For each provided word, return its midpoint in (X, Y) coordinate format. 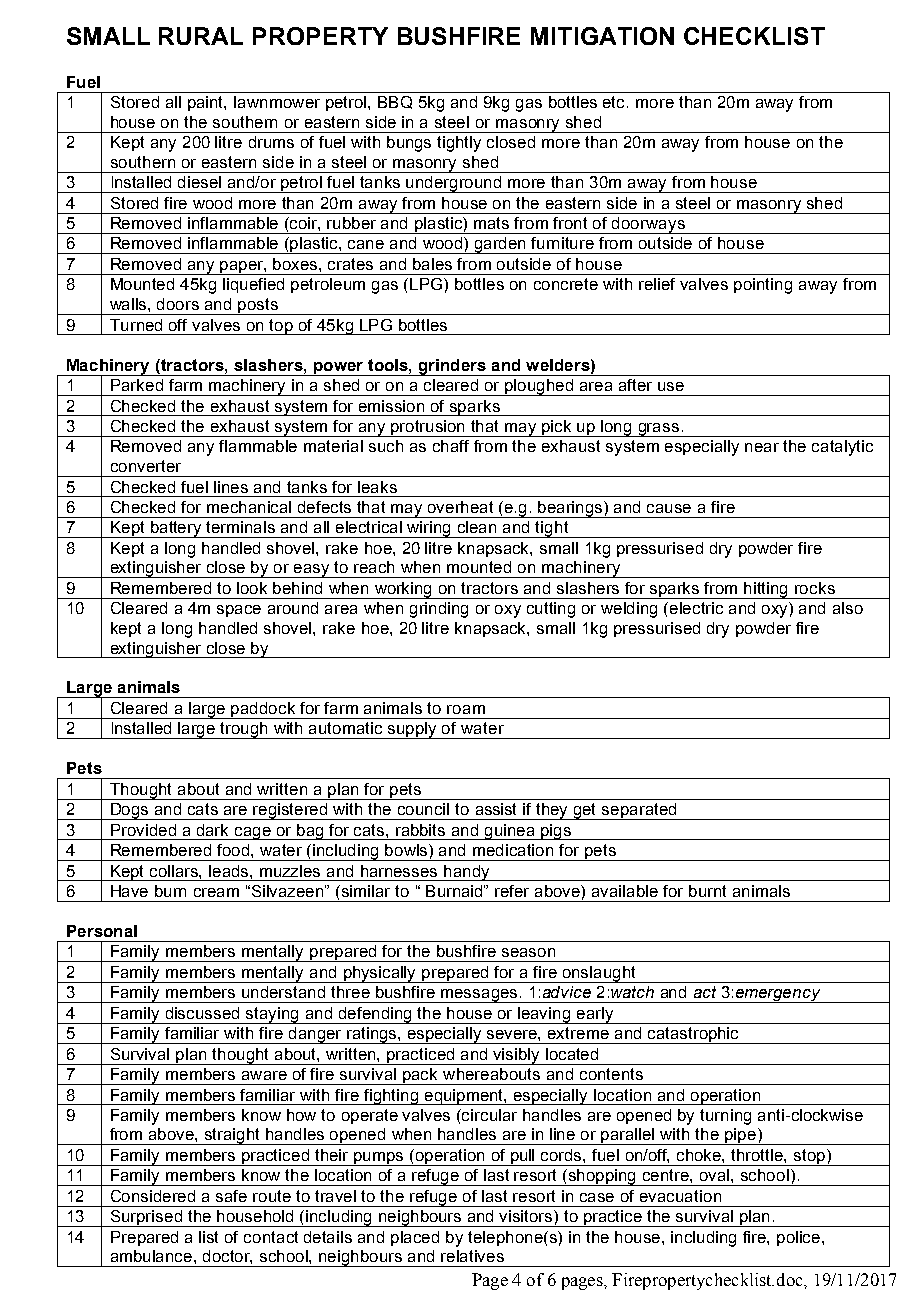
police (800, 1238)
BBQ (395, 102)
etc (615, 102)
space (239, 611)
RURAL (201, 36)
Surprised (146, 1218)
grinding (439, 610)
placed (415, 1238)
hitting (767, 590)
